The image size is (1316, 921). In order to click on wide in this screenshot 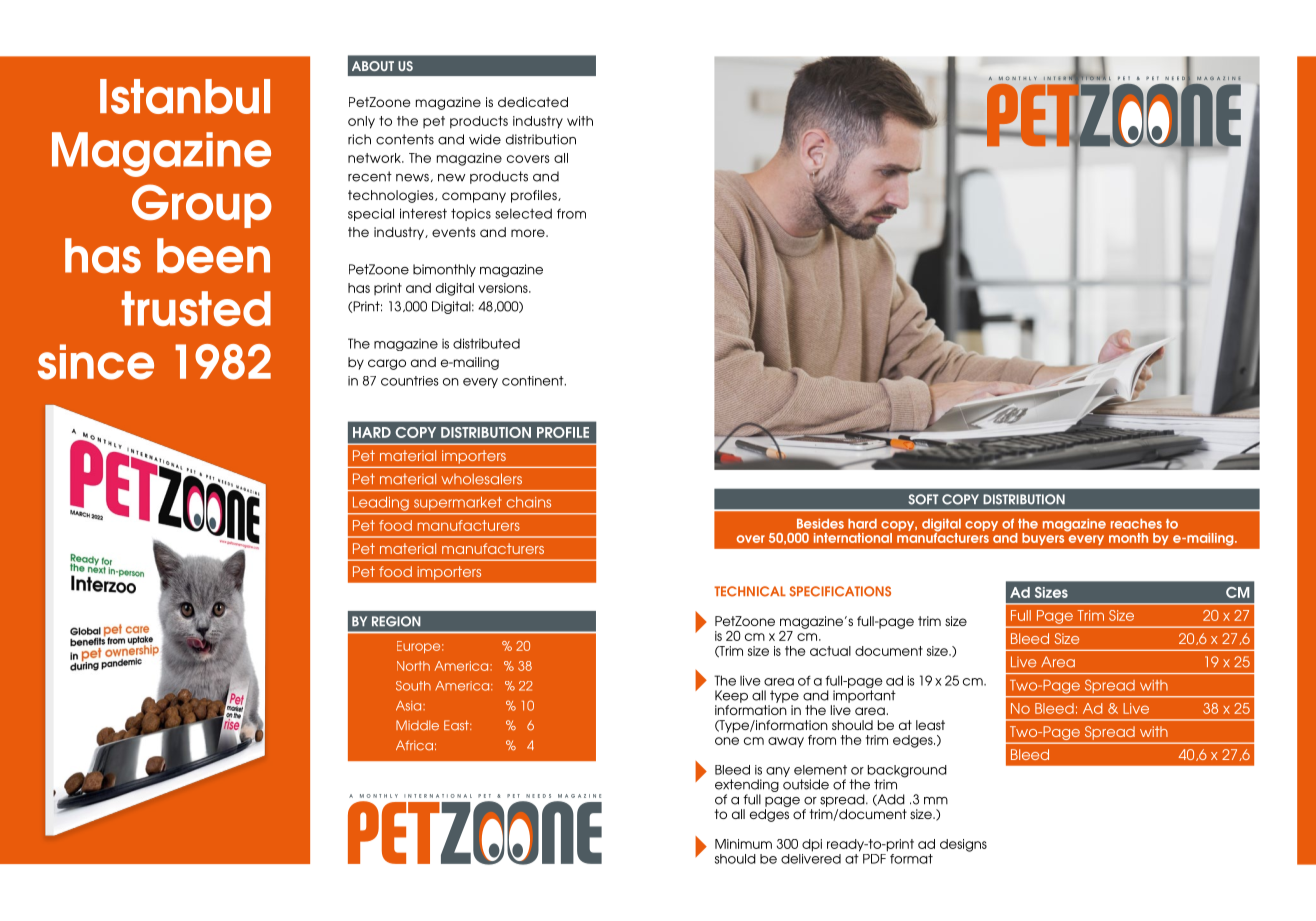, I will do `click(485, 139)`.
